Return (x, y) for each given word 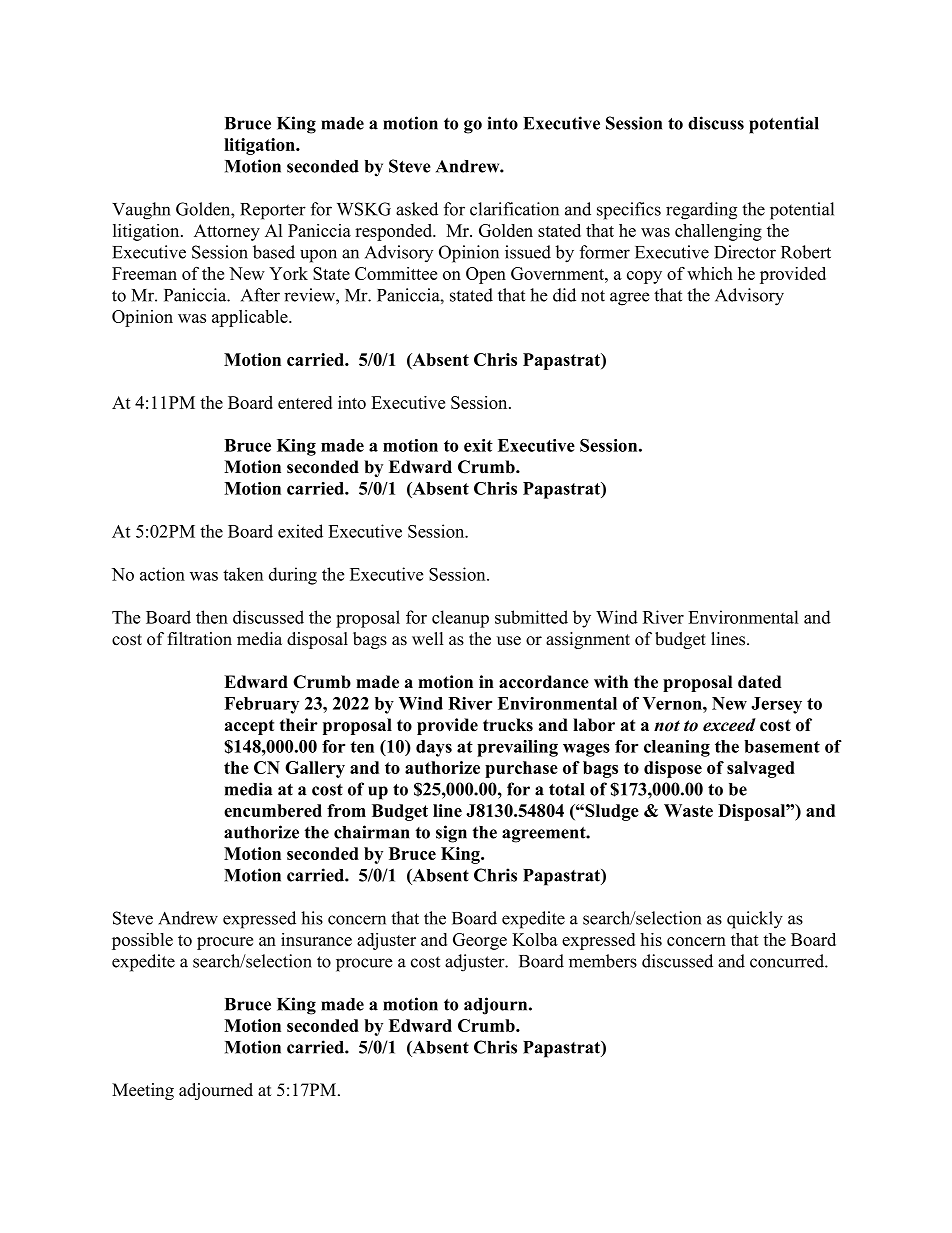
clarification (514, 209)
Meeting (143, 1091)
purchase (521, 769)
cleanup (460, 619)
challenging (718, 232)
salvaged (761, 769)
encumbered (273, 810)
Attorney (227, 232)
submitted (531, 617)
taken (243, 574)
